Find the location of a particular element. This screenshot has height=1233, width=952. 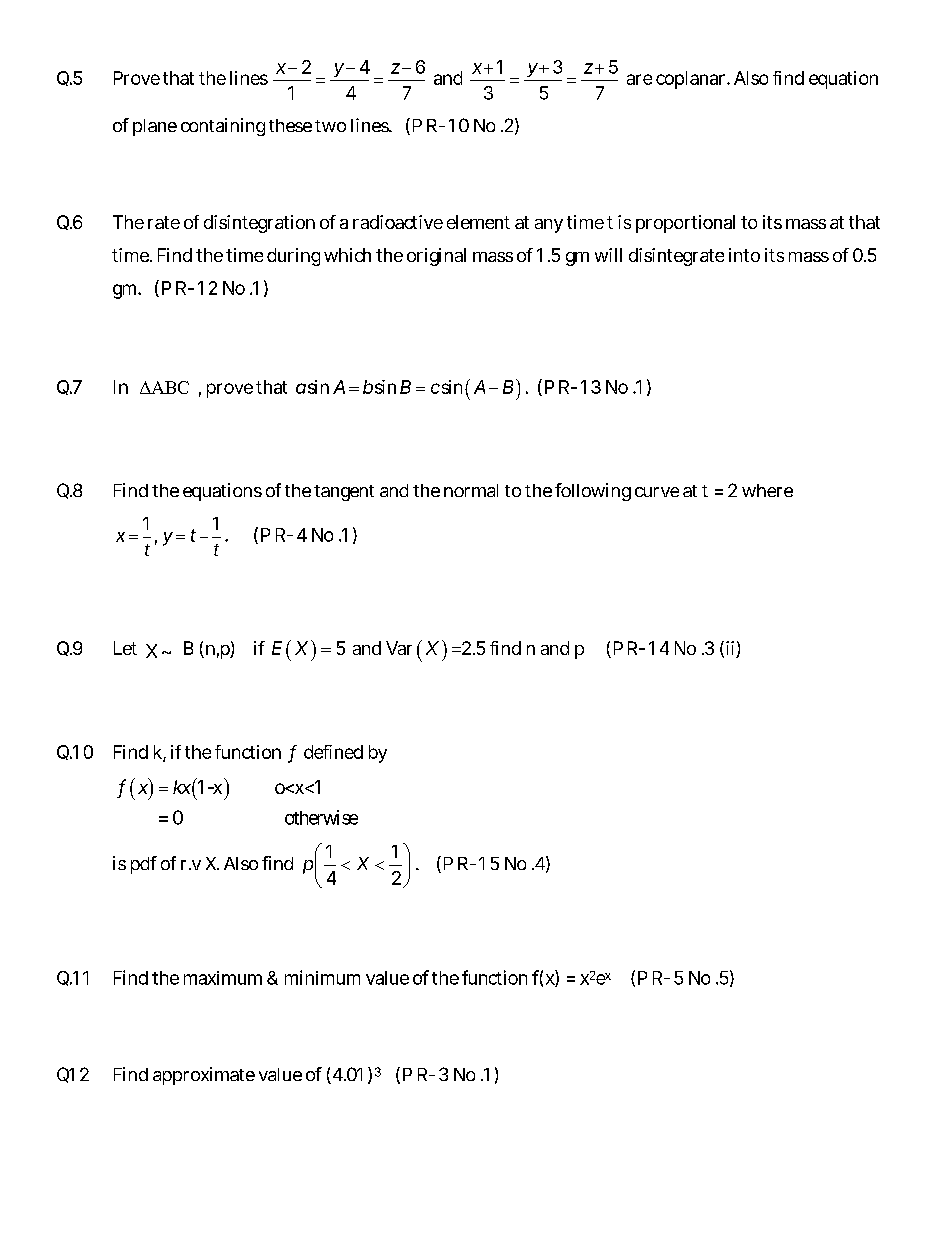

two is located at coordinates (330, 126).
